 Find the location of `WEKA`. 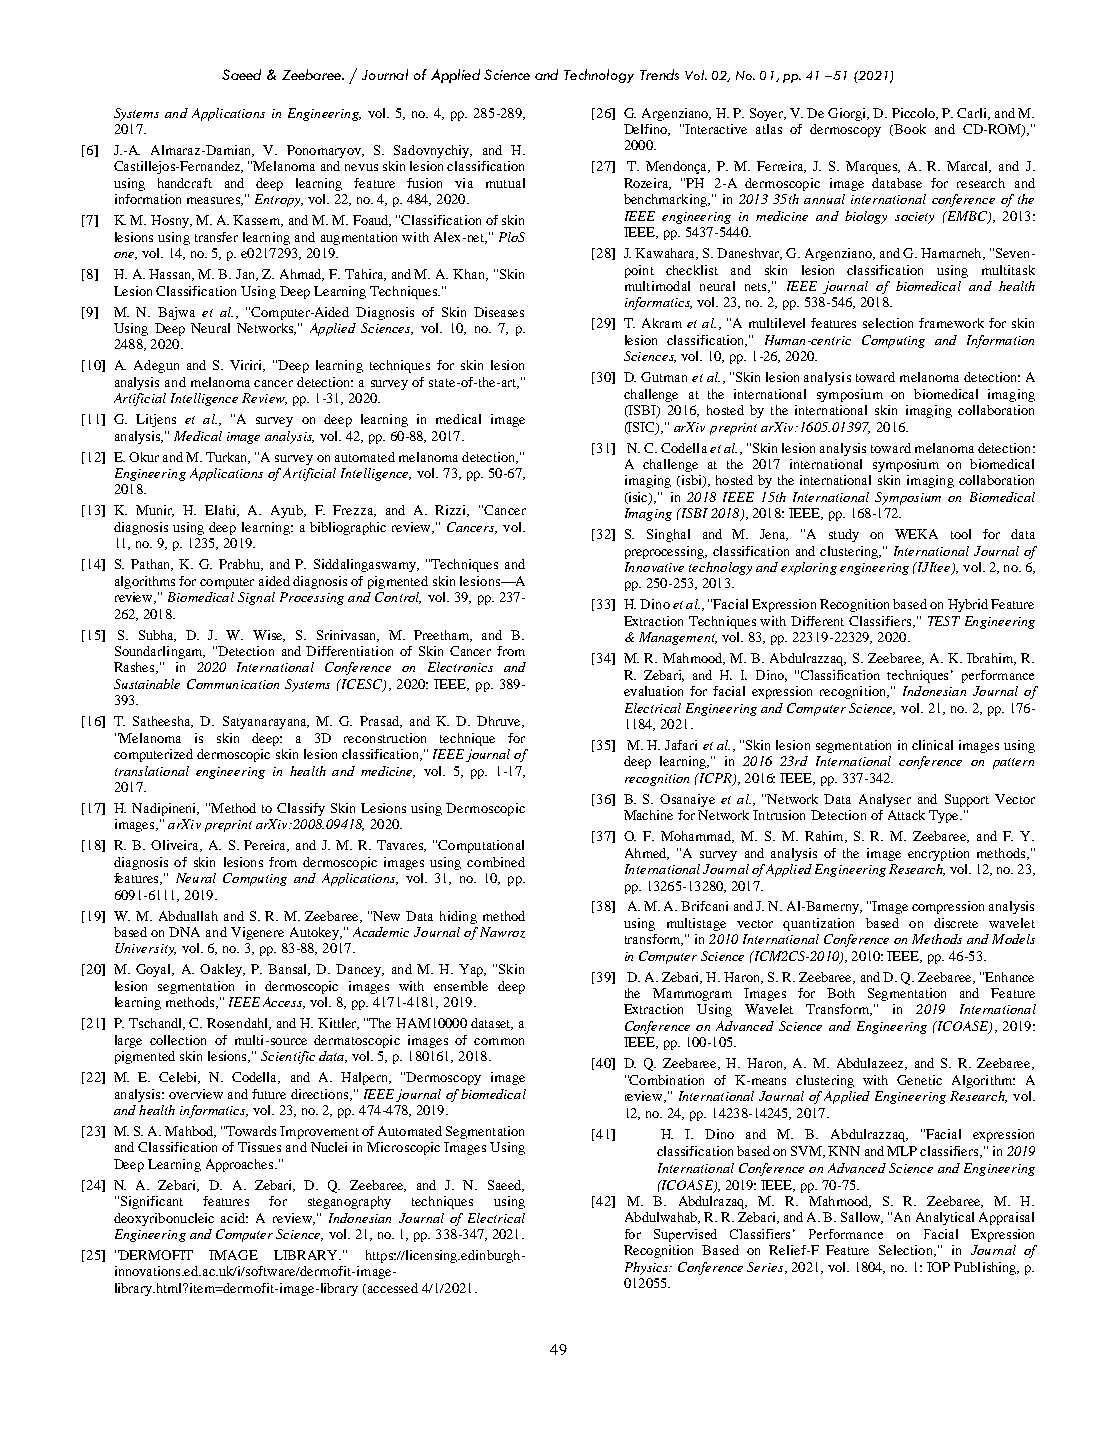

WEKA is located at coordinates (916, 534).
